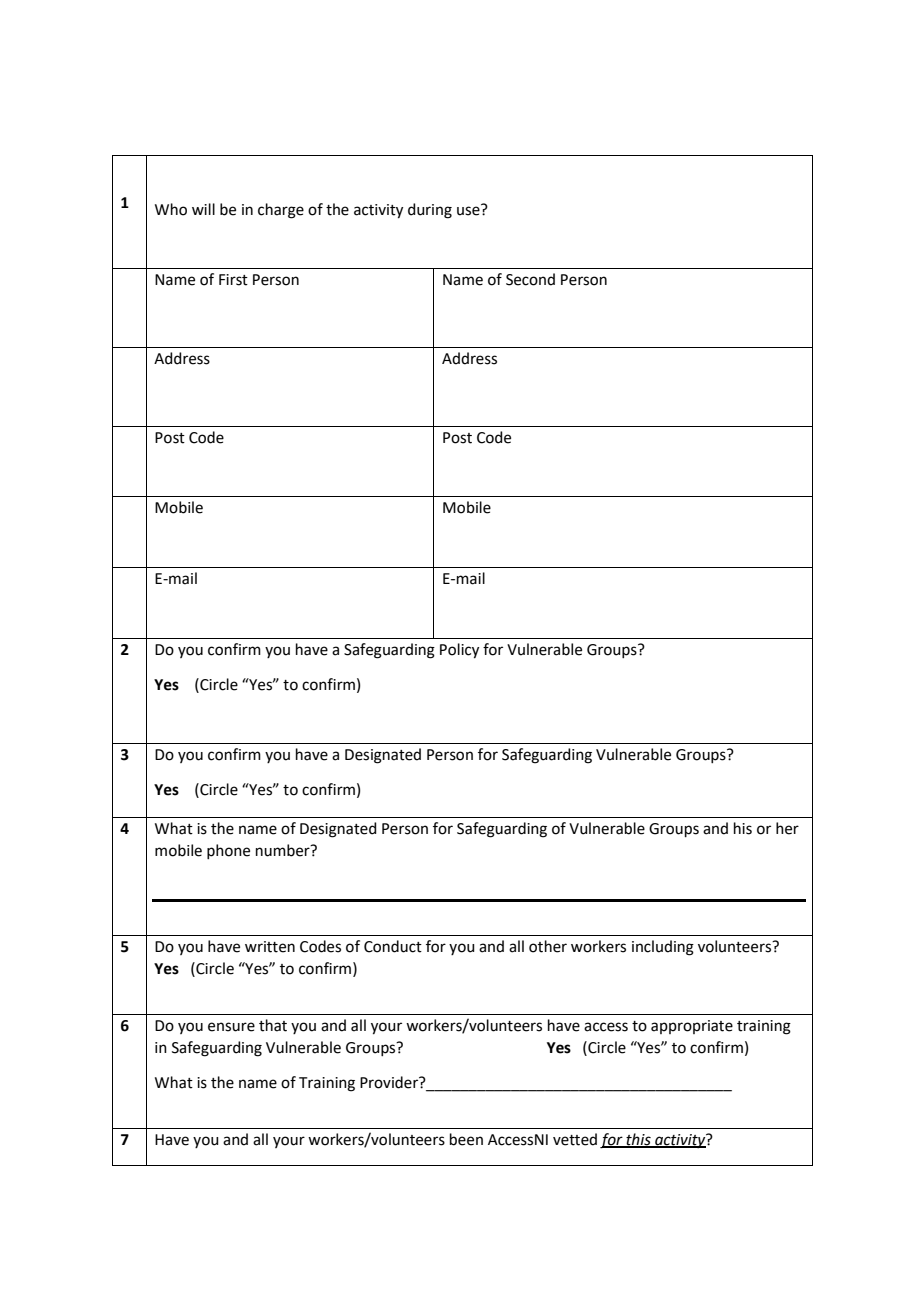  What do you see at coordinates (228, 851) in the document?
I see `phone` at bounding box center [228, 851].
